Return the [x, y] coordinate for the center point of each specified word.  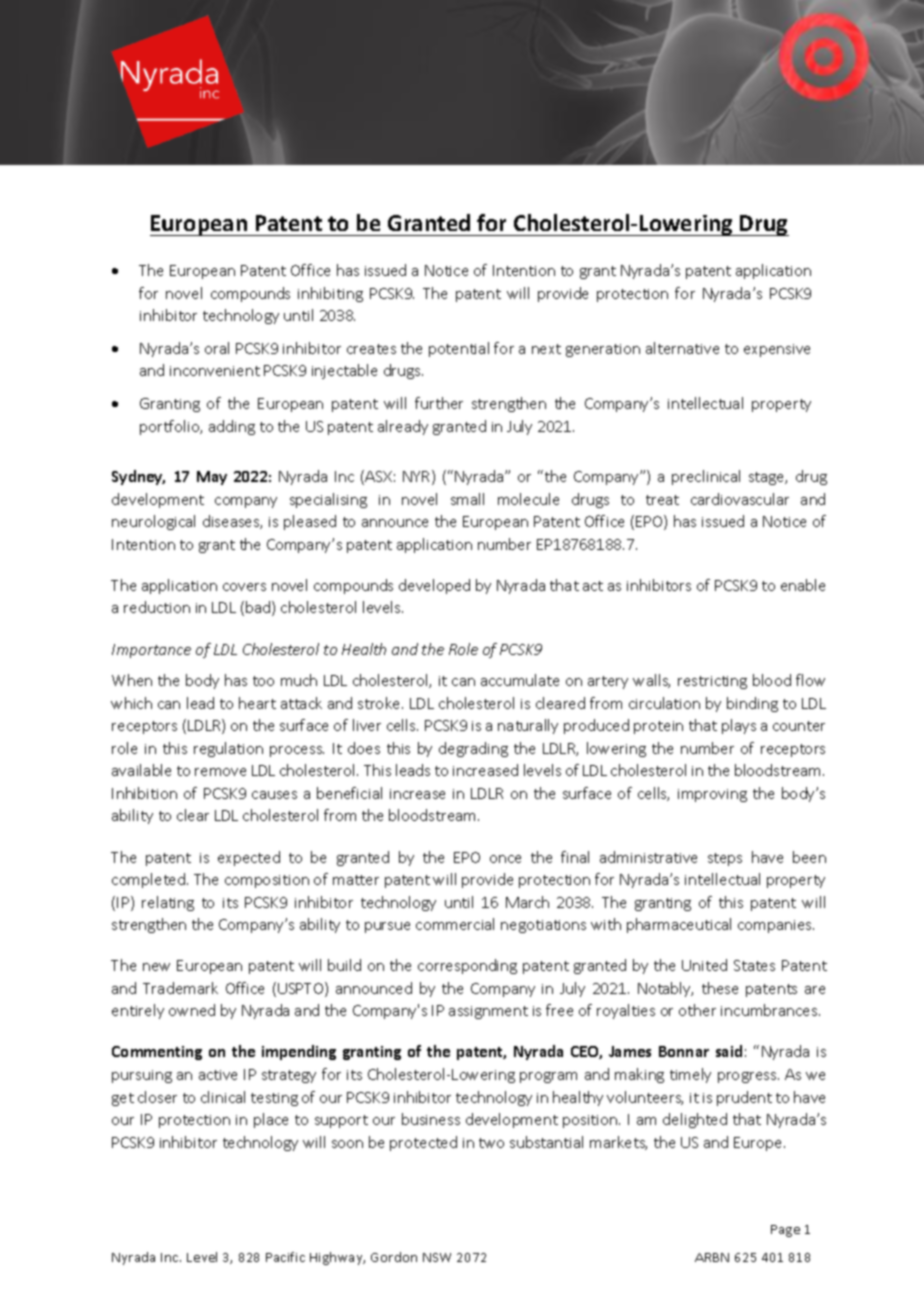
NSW [437, 1257]
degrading [473, 749]
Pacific [285, 1257]
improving [712, 795]
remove [220, 772]
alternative [682, 348]
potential [459, 349]
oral [217, 348]
